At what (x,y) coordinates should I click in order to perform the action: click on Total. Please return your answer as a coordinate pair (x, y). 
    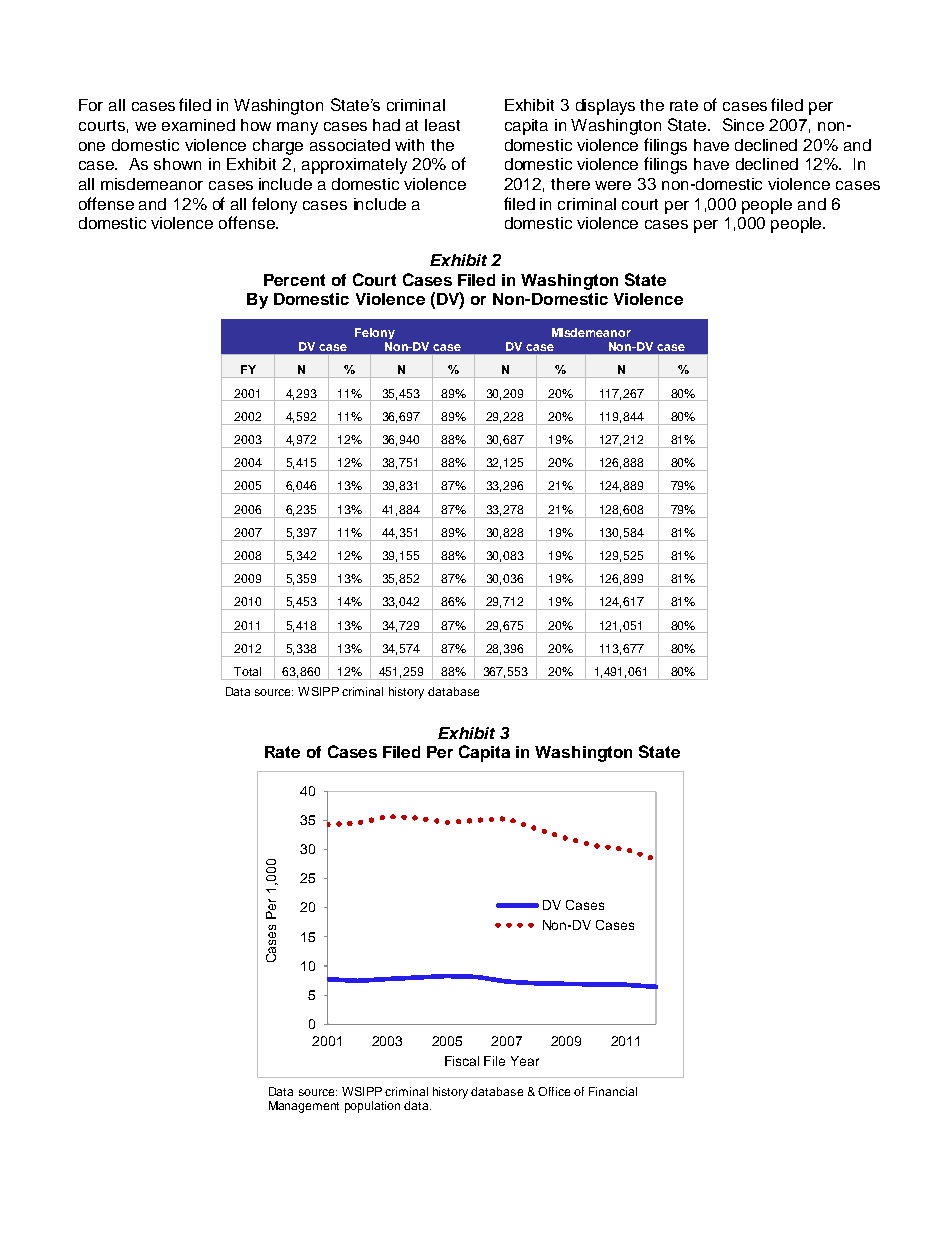
    Looking at the image, I should click on (247, 671).
